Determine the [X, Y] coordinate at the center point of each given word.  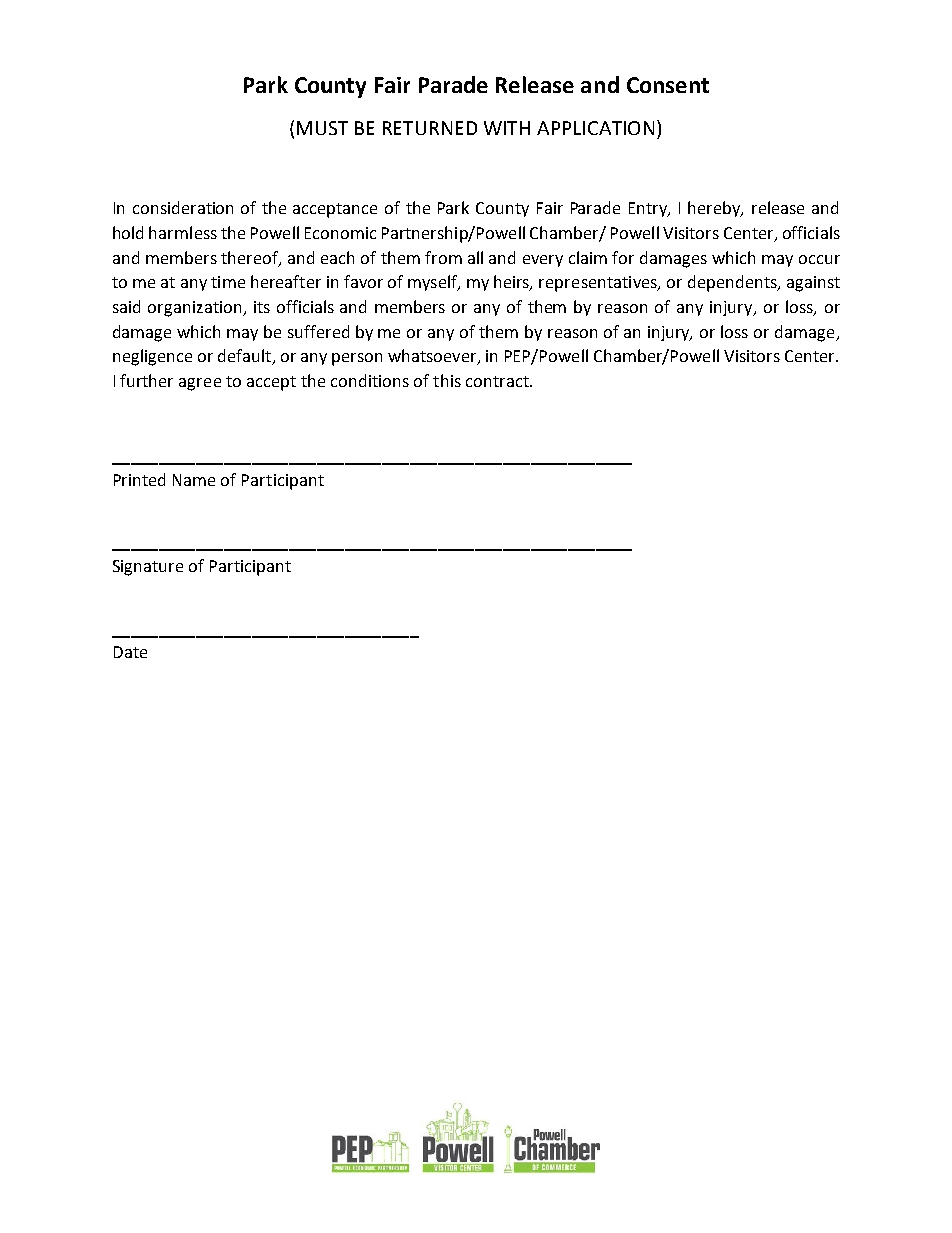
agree [200, 384]
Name [194, 480]
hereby [715, 209]
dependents [733, 283]
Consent [668, 85]
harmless [183, 232]
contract [498, 381]
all [475, 257]
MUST [322, 128]
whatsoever [433, 357]
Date [130, 652]
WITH [507, 128]
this [447, 380]
